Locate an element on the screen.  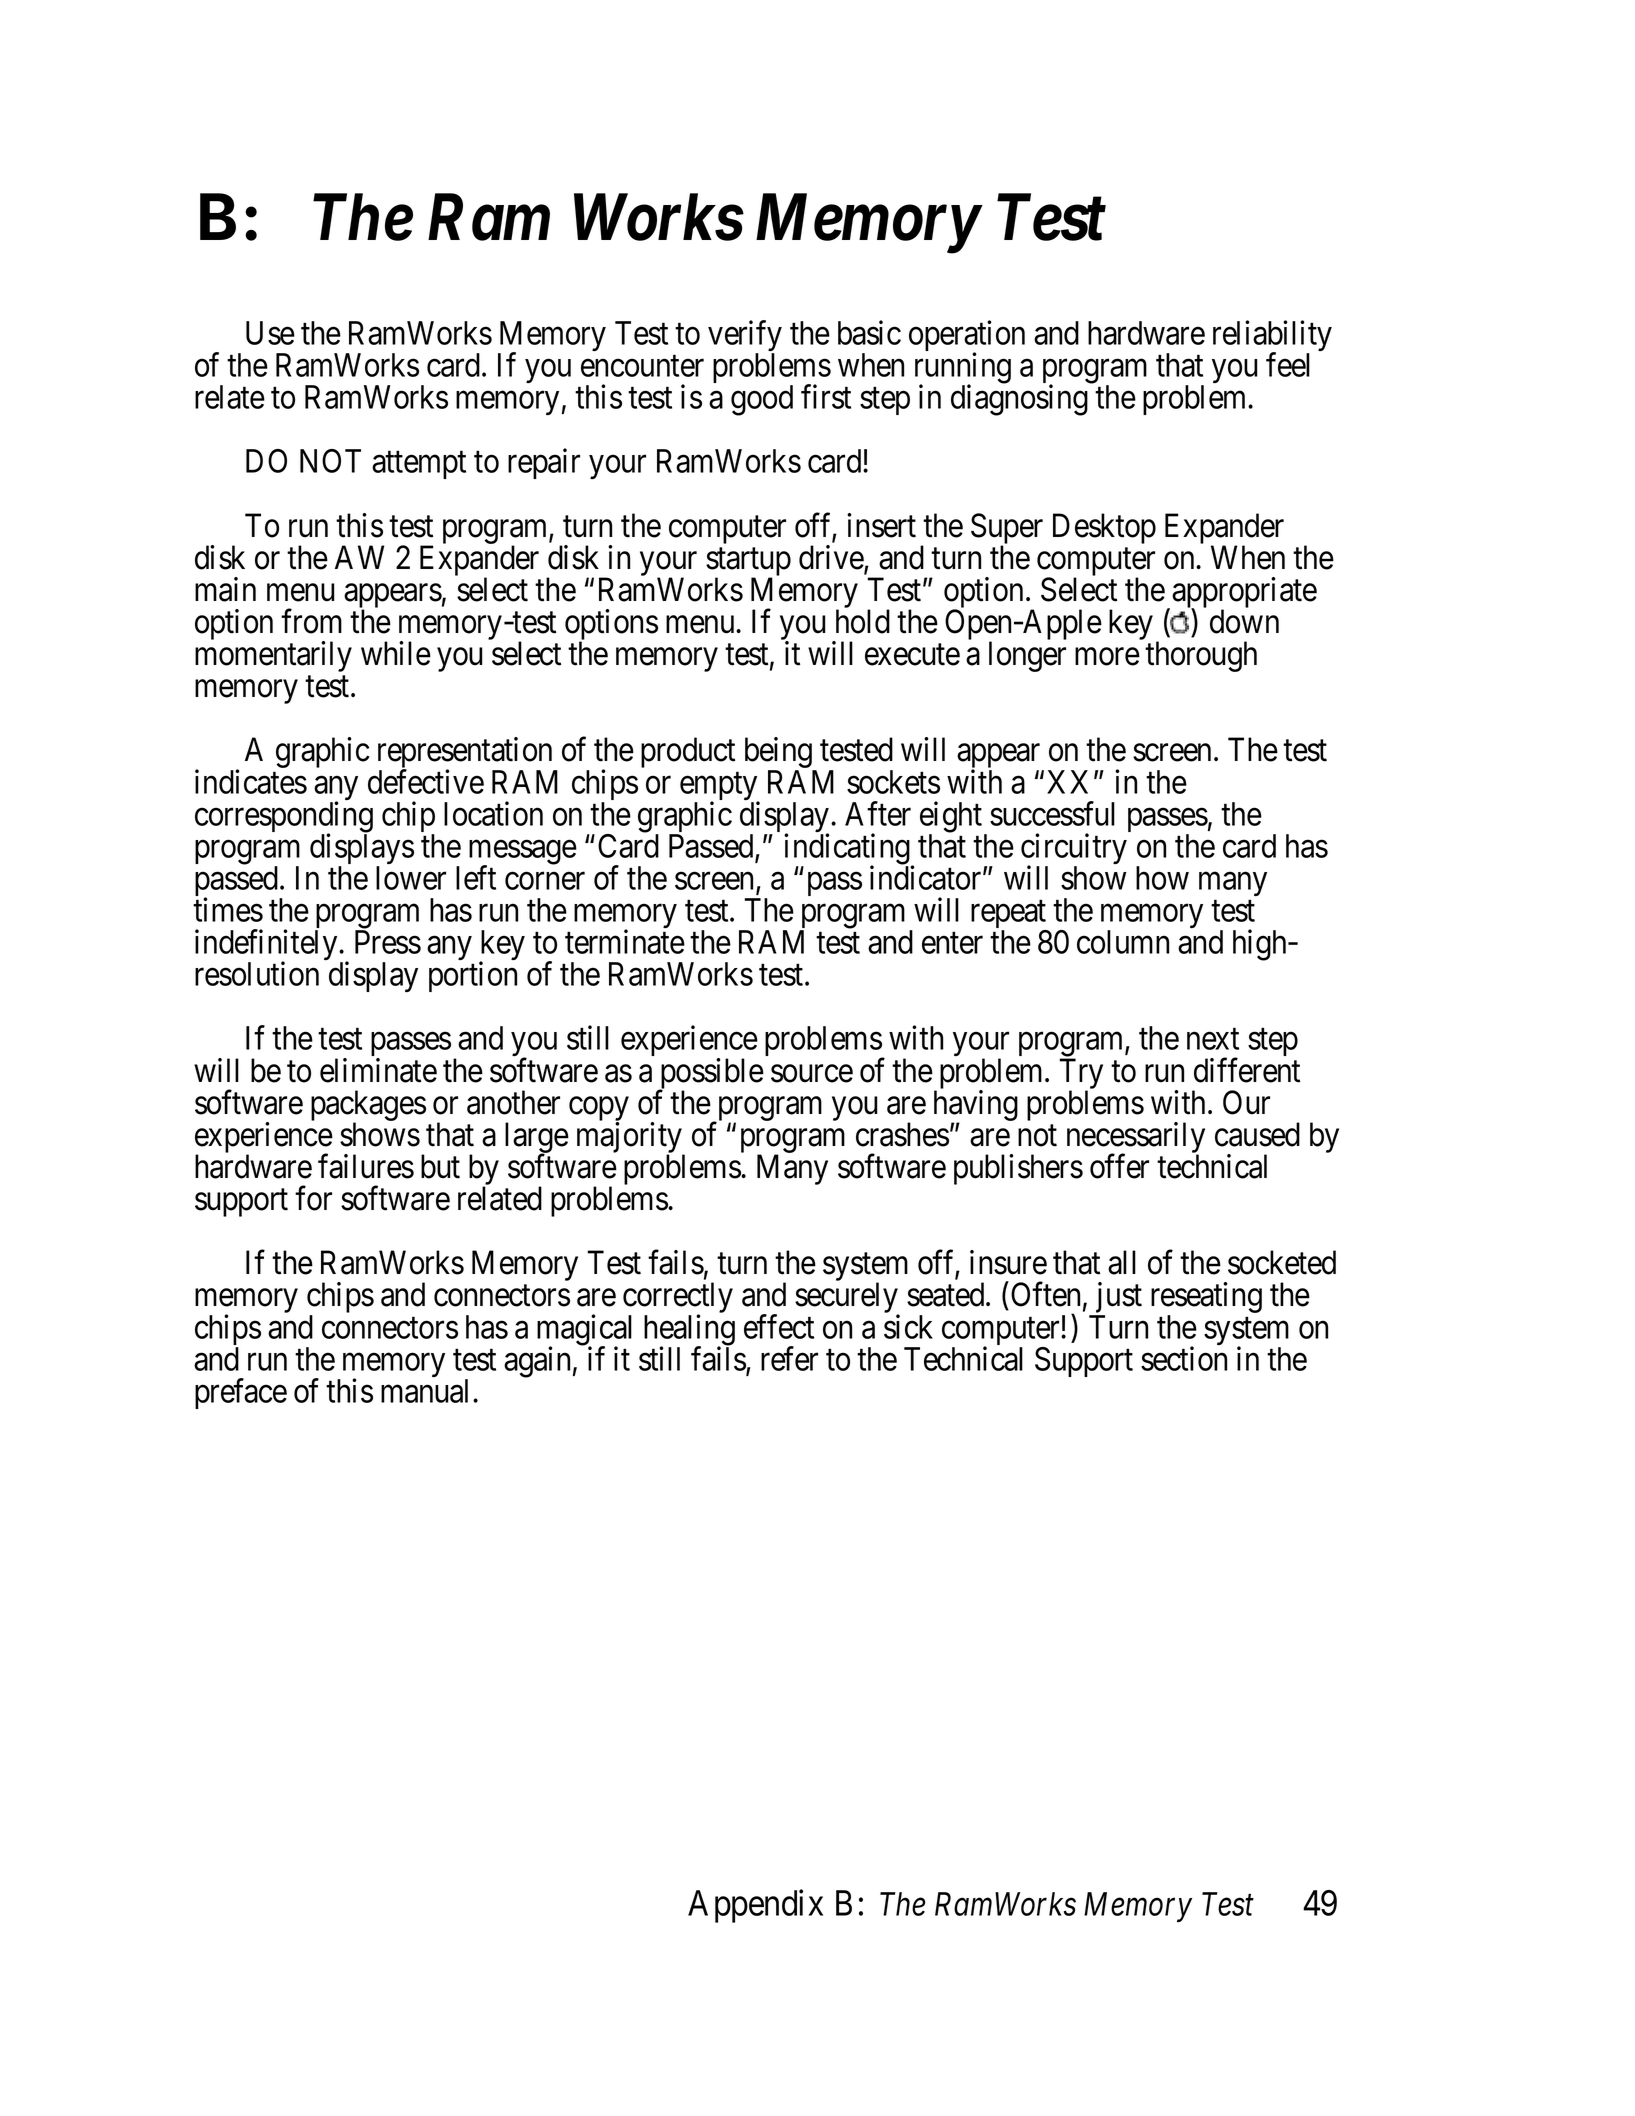
healing is located at coordinates (689, 1331).
